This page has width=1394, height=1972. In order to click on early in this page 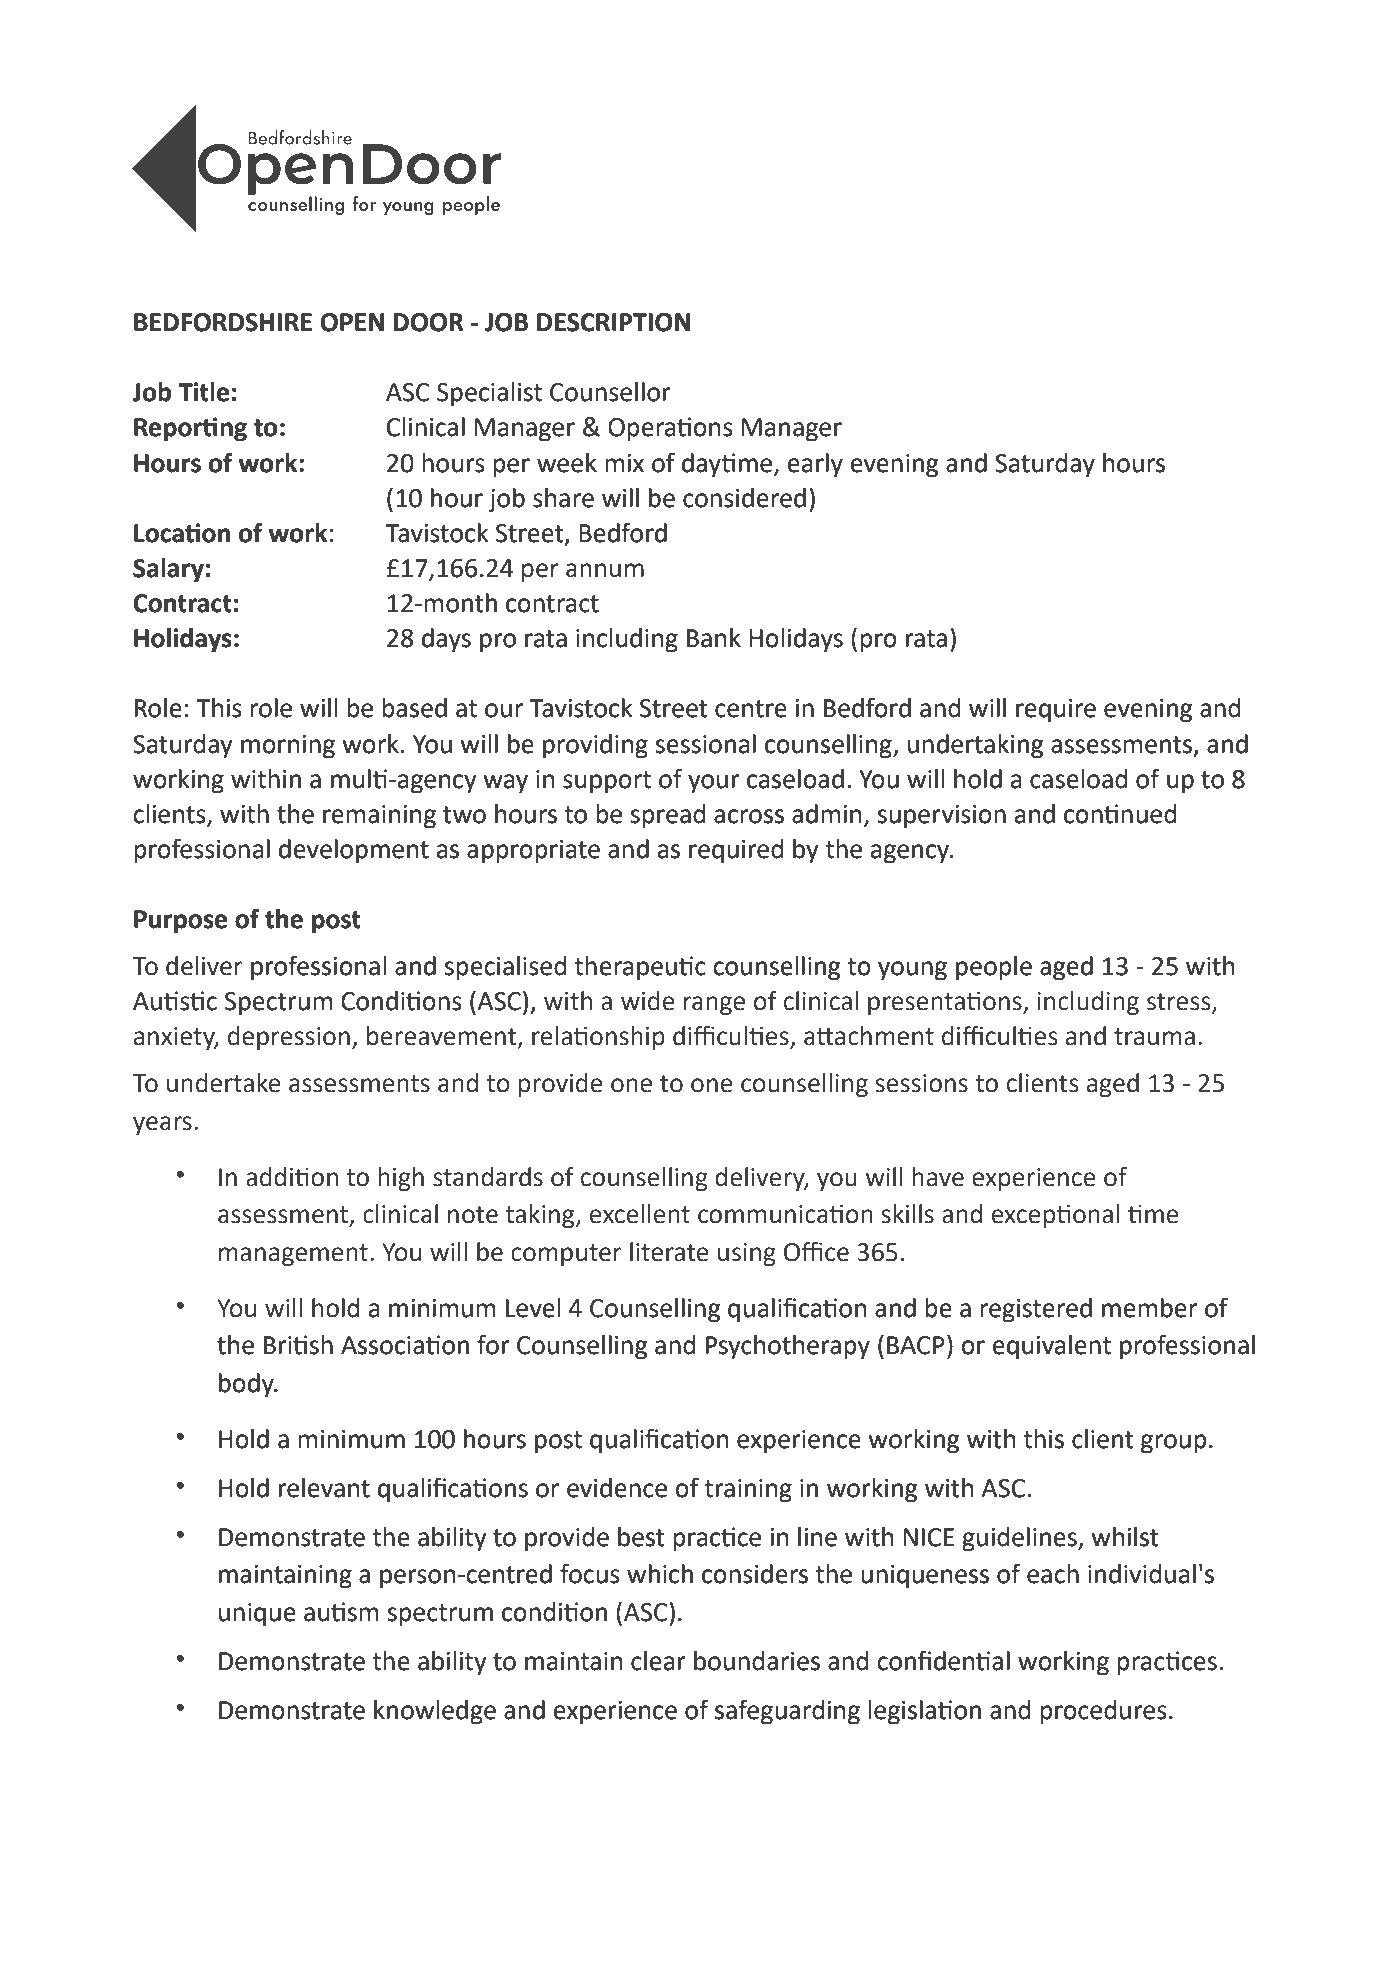, I will do `click(815, 465)`.
